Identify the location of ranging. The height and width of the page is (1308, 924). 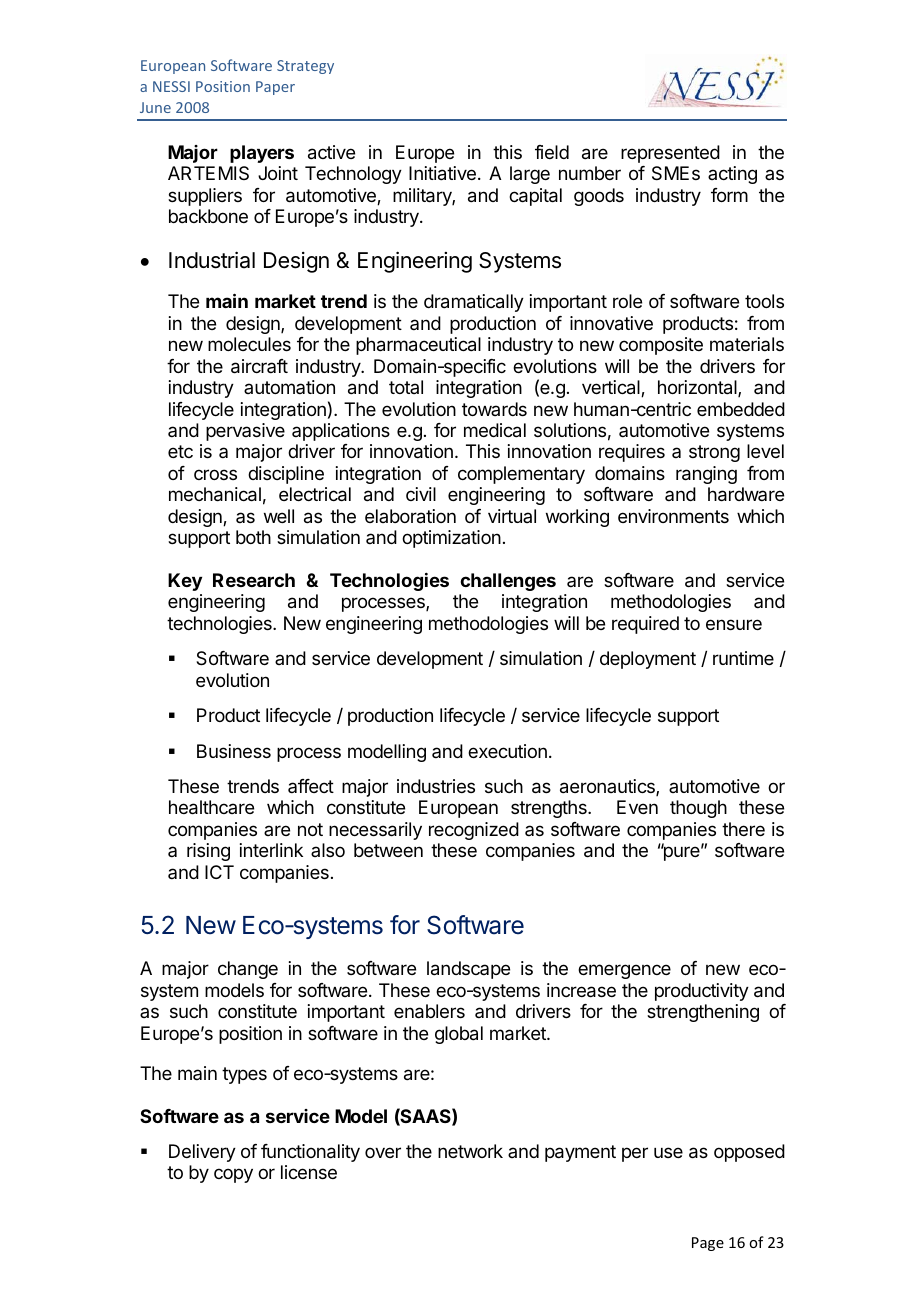
(706, 475).
